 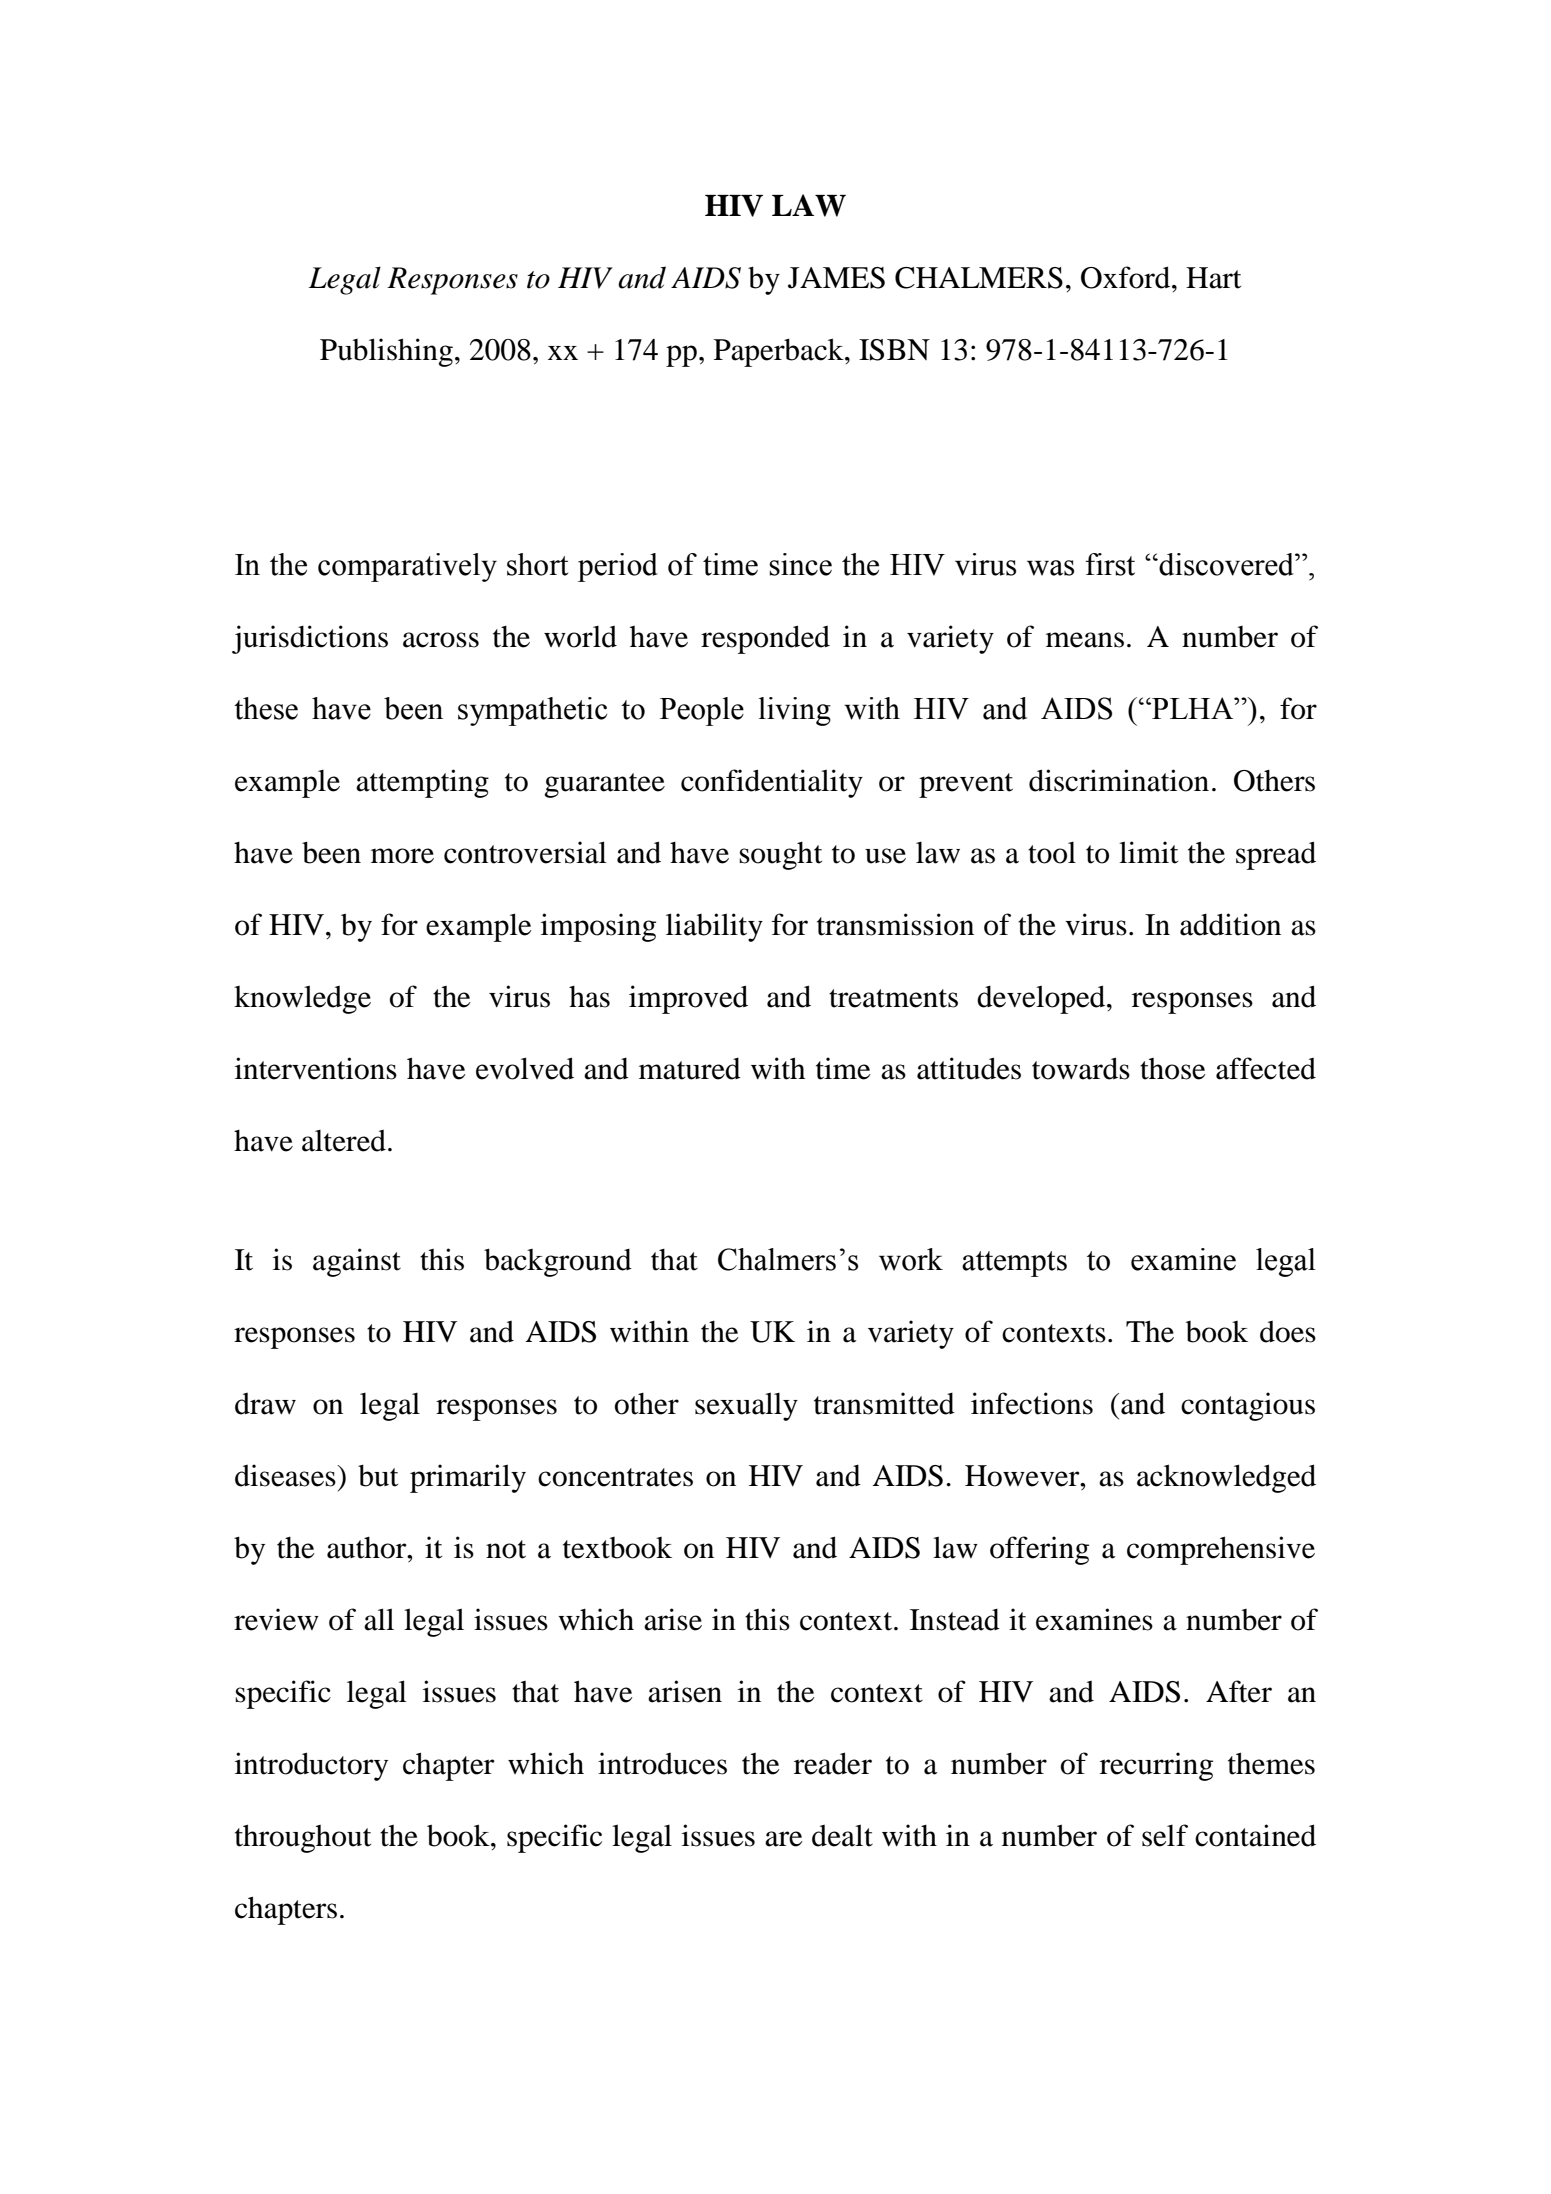 What do you see at coordinates (311, 1766) in the screenshot?
I see `introductory` at bounding box center [311, 1766].
